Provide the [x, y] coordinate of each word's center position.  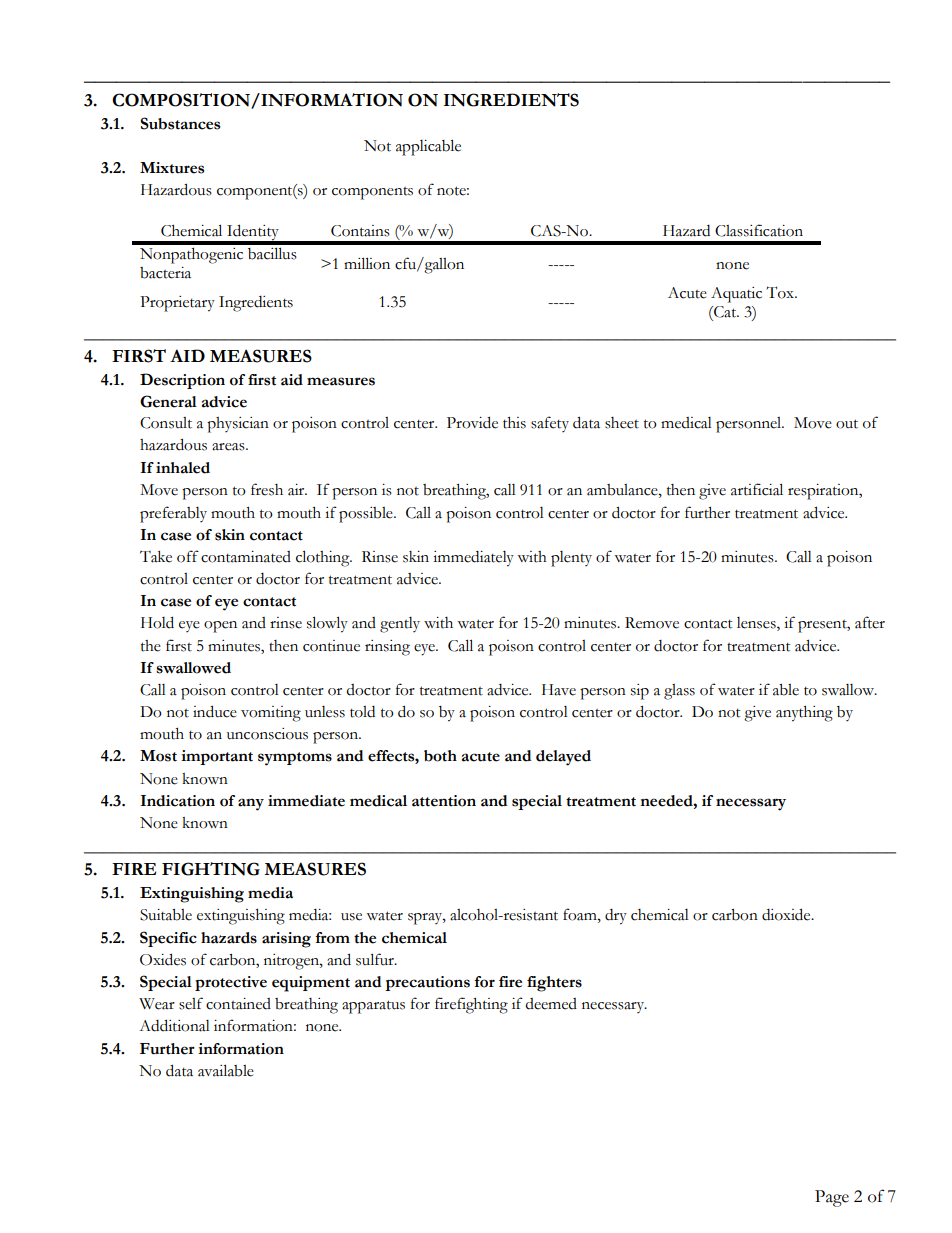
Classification [759, 230]
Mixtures [172, 168]
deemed [551, 1004]
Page [832, 1198]
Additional [174, 1025]
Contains [360, 231]
